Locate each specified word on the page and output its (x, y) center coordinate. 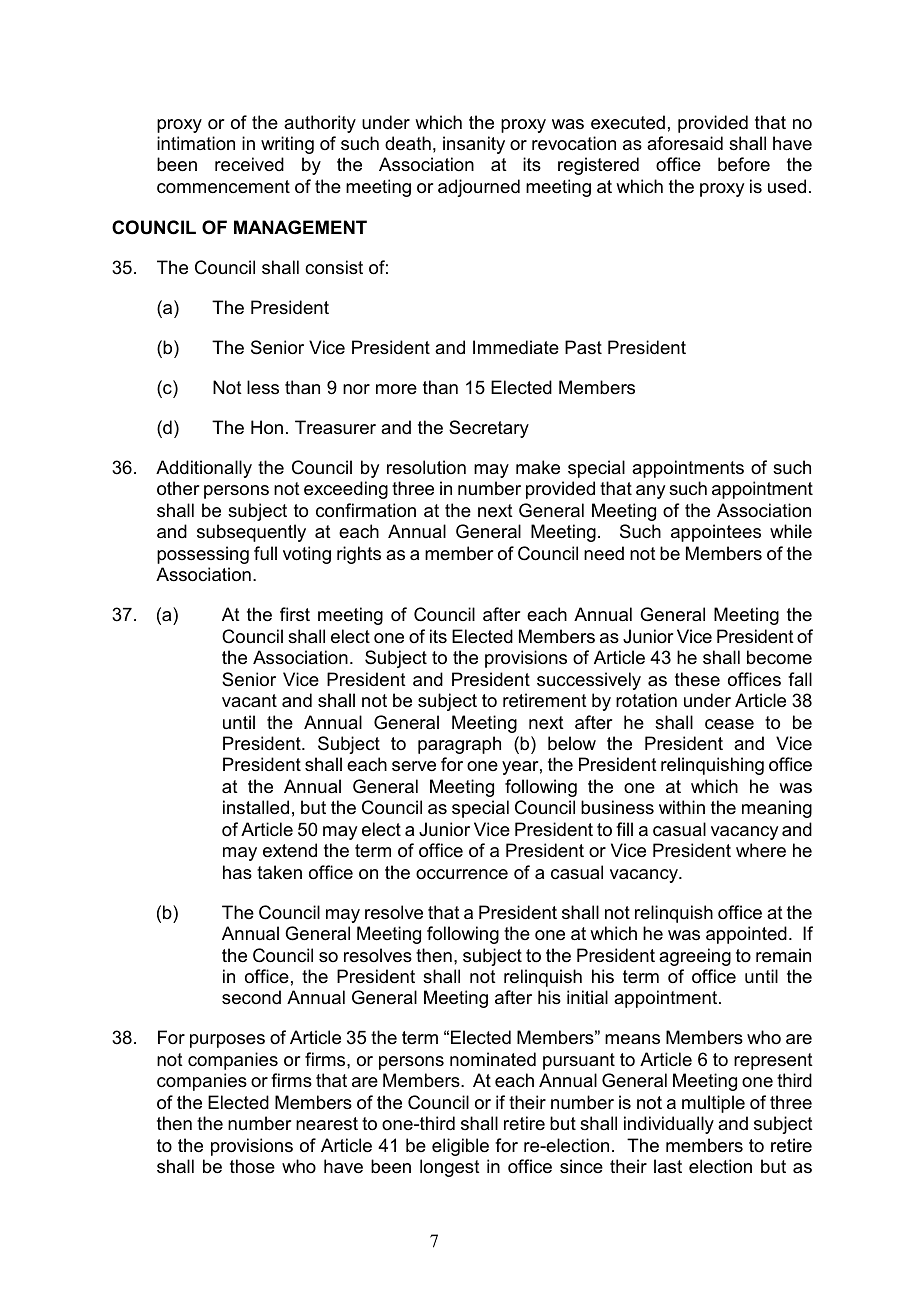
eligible (460, 1147)
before (744, 164)
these (697, 679)
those (252, 1166)
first (295, 614)
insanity (474, 145)
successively (589, 681)
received (249, 164)
